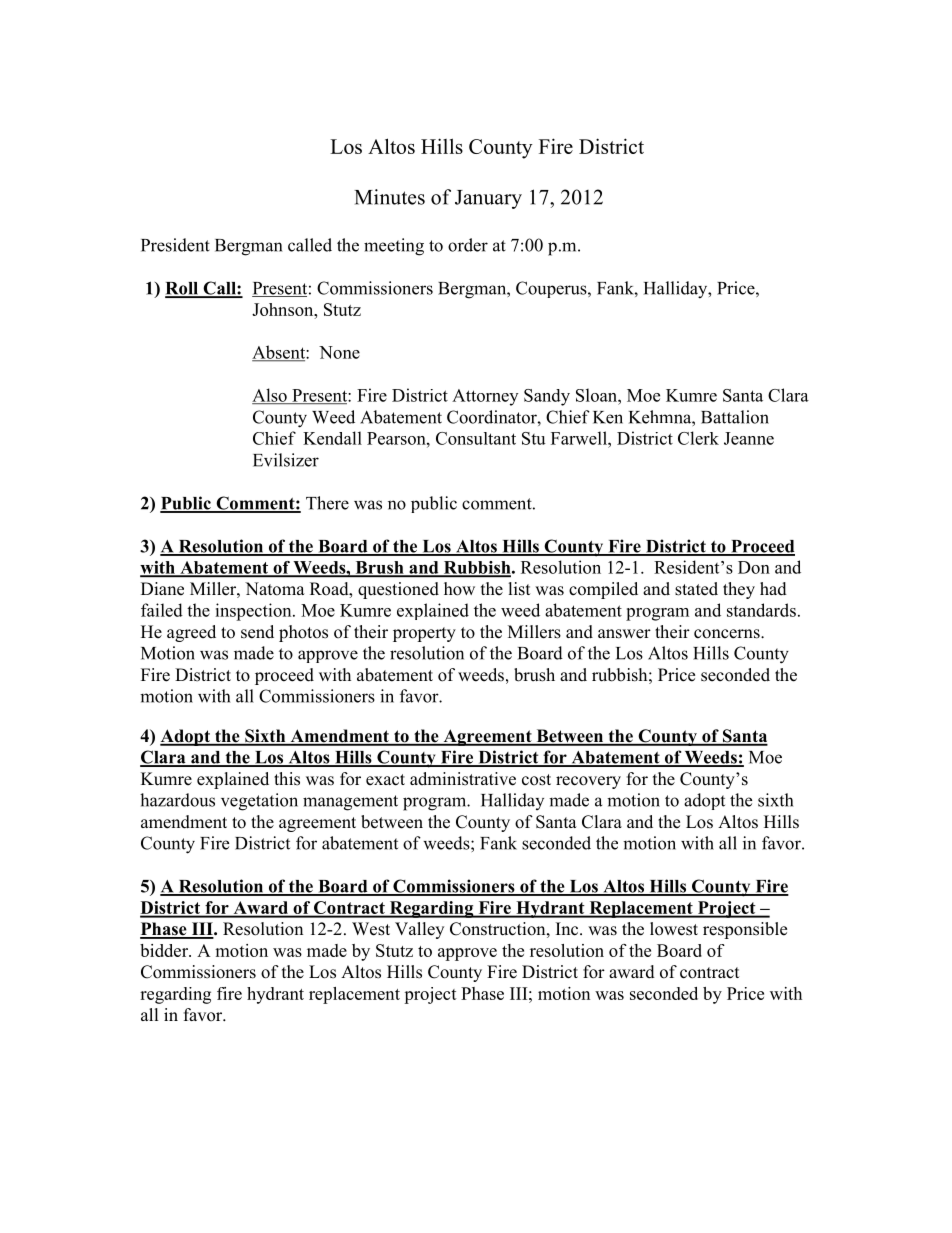 The image size is (952, 1233). Describe the element at coordinates (588, 782) in the screenshot. I see `recovery` at that location.
